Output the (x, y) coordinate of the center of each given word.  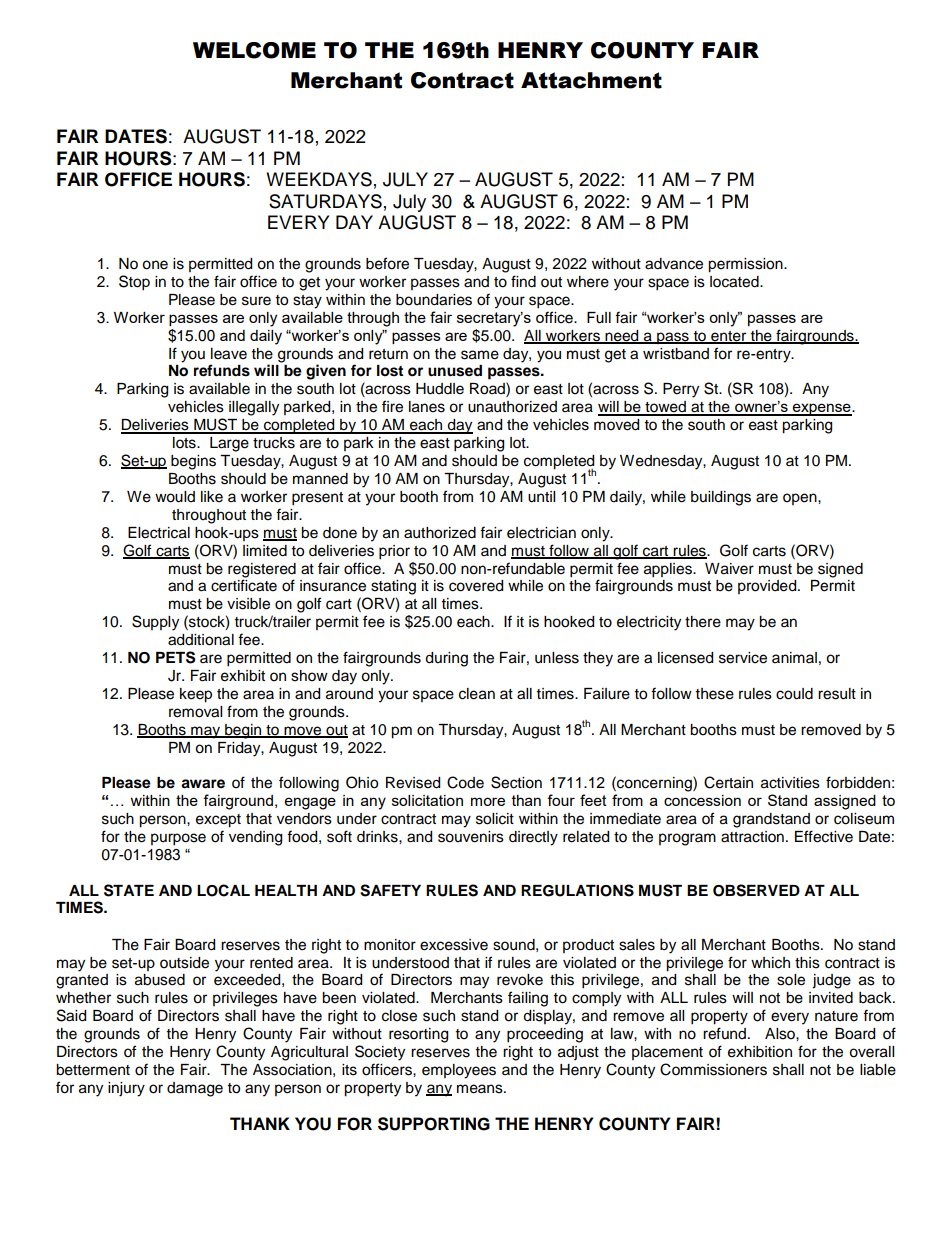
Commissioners (713, 1069)
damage (195, 1089)
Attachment (591, 80)
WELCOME (254, 50)
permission (746, 265)
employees (459, 1071)
